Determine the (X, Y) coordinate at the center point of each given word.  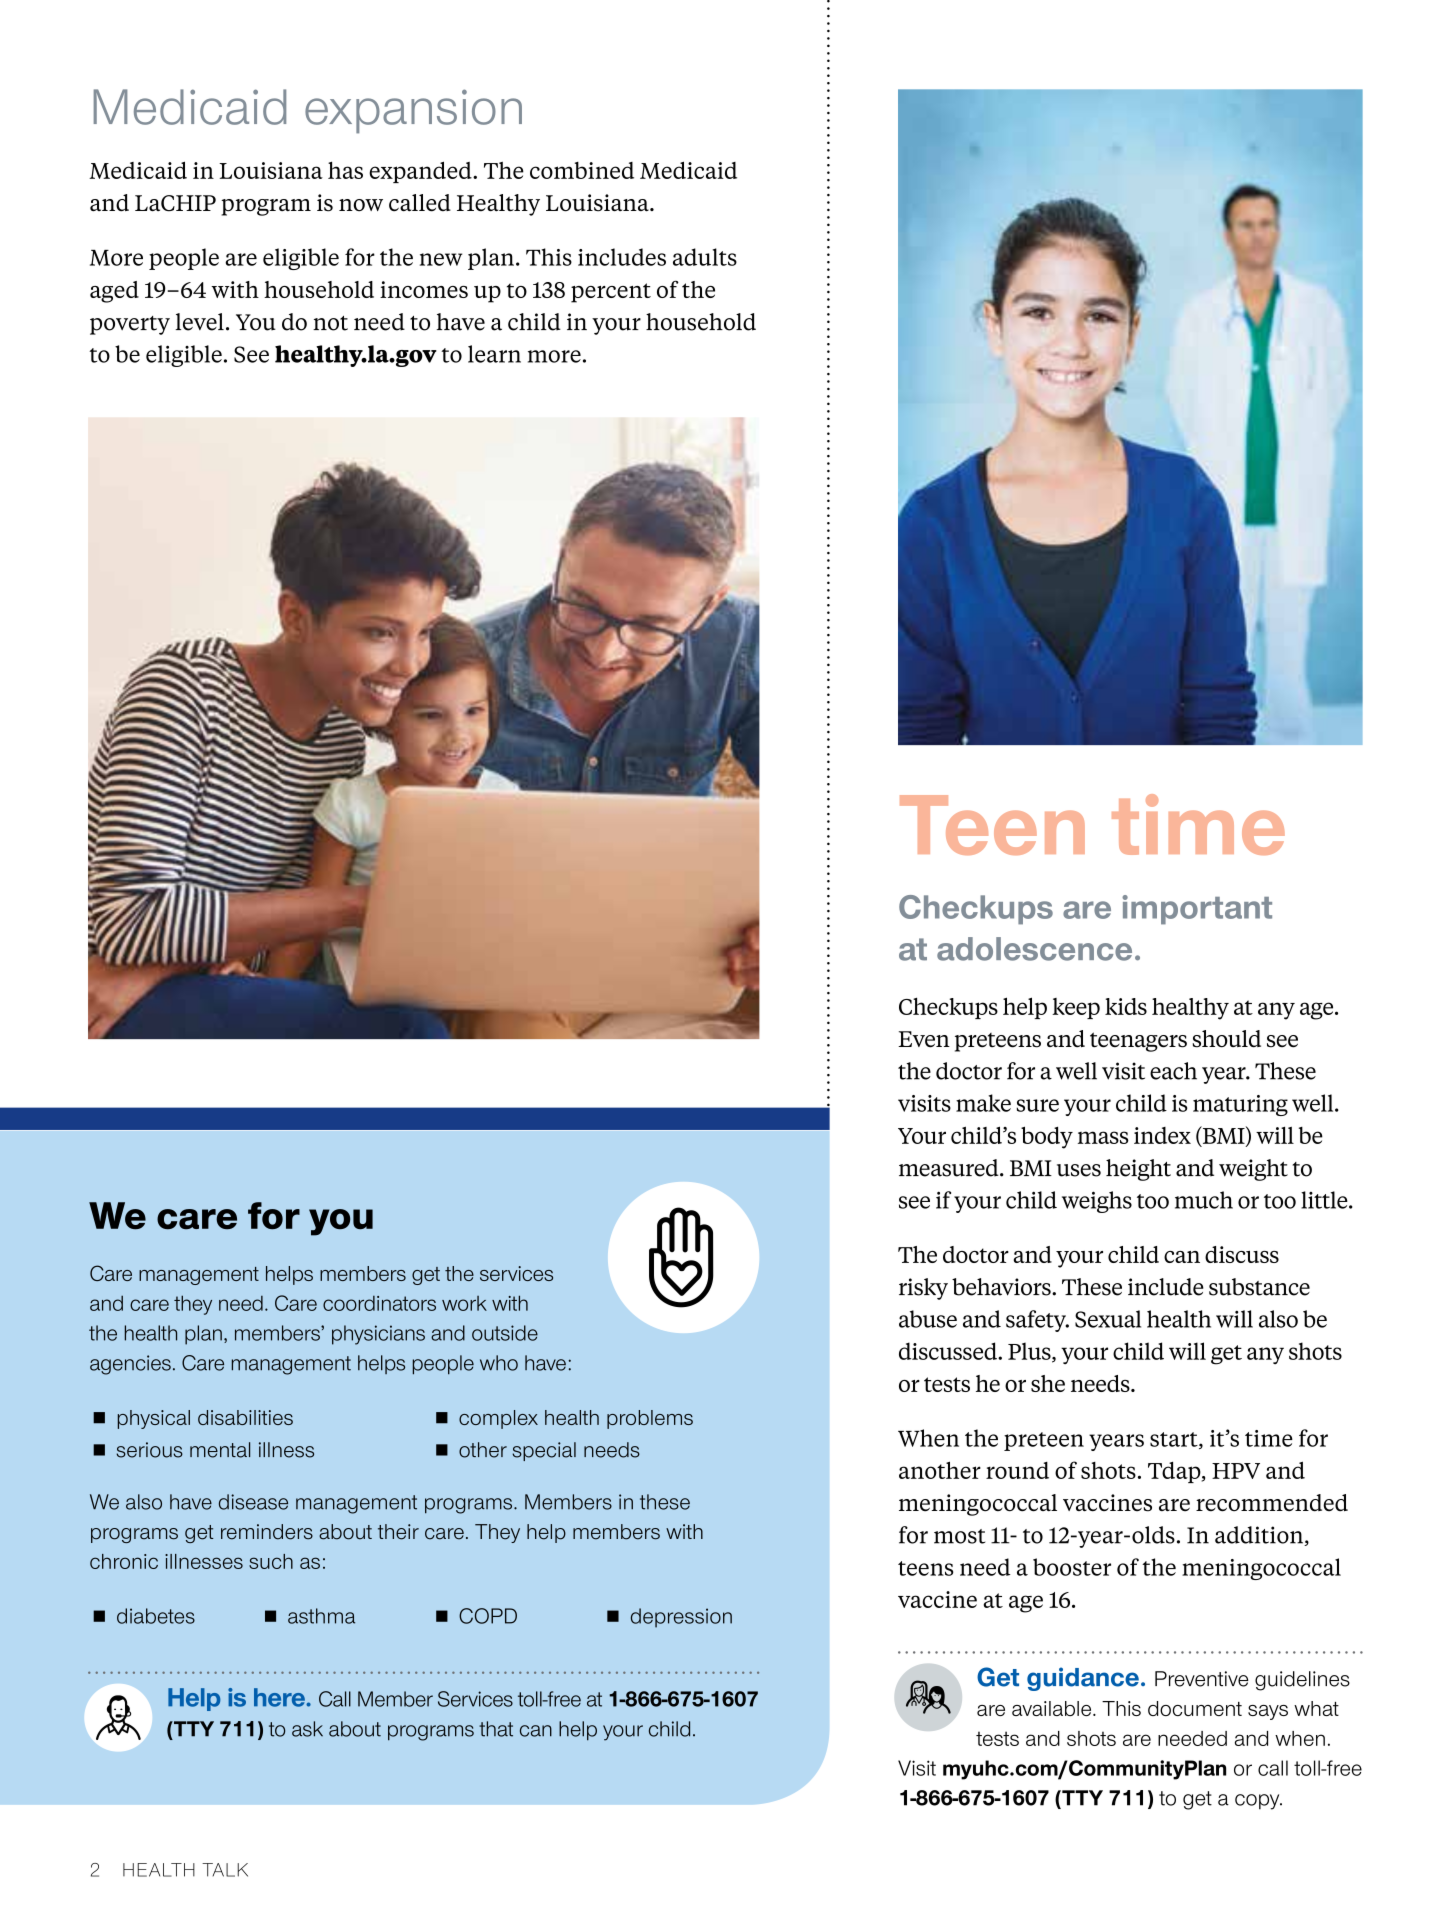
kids (1126, 1006)
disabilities (245, 1417)
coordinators (379, 1303)
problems (650, 1419)
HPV (1236, 1471)
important (1197, 910)
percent (611, 293)
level (199, 322)
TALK (225, 1870)
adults (705, 257)
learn (494, 354)
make (983, 1103)
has (345, 170)
